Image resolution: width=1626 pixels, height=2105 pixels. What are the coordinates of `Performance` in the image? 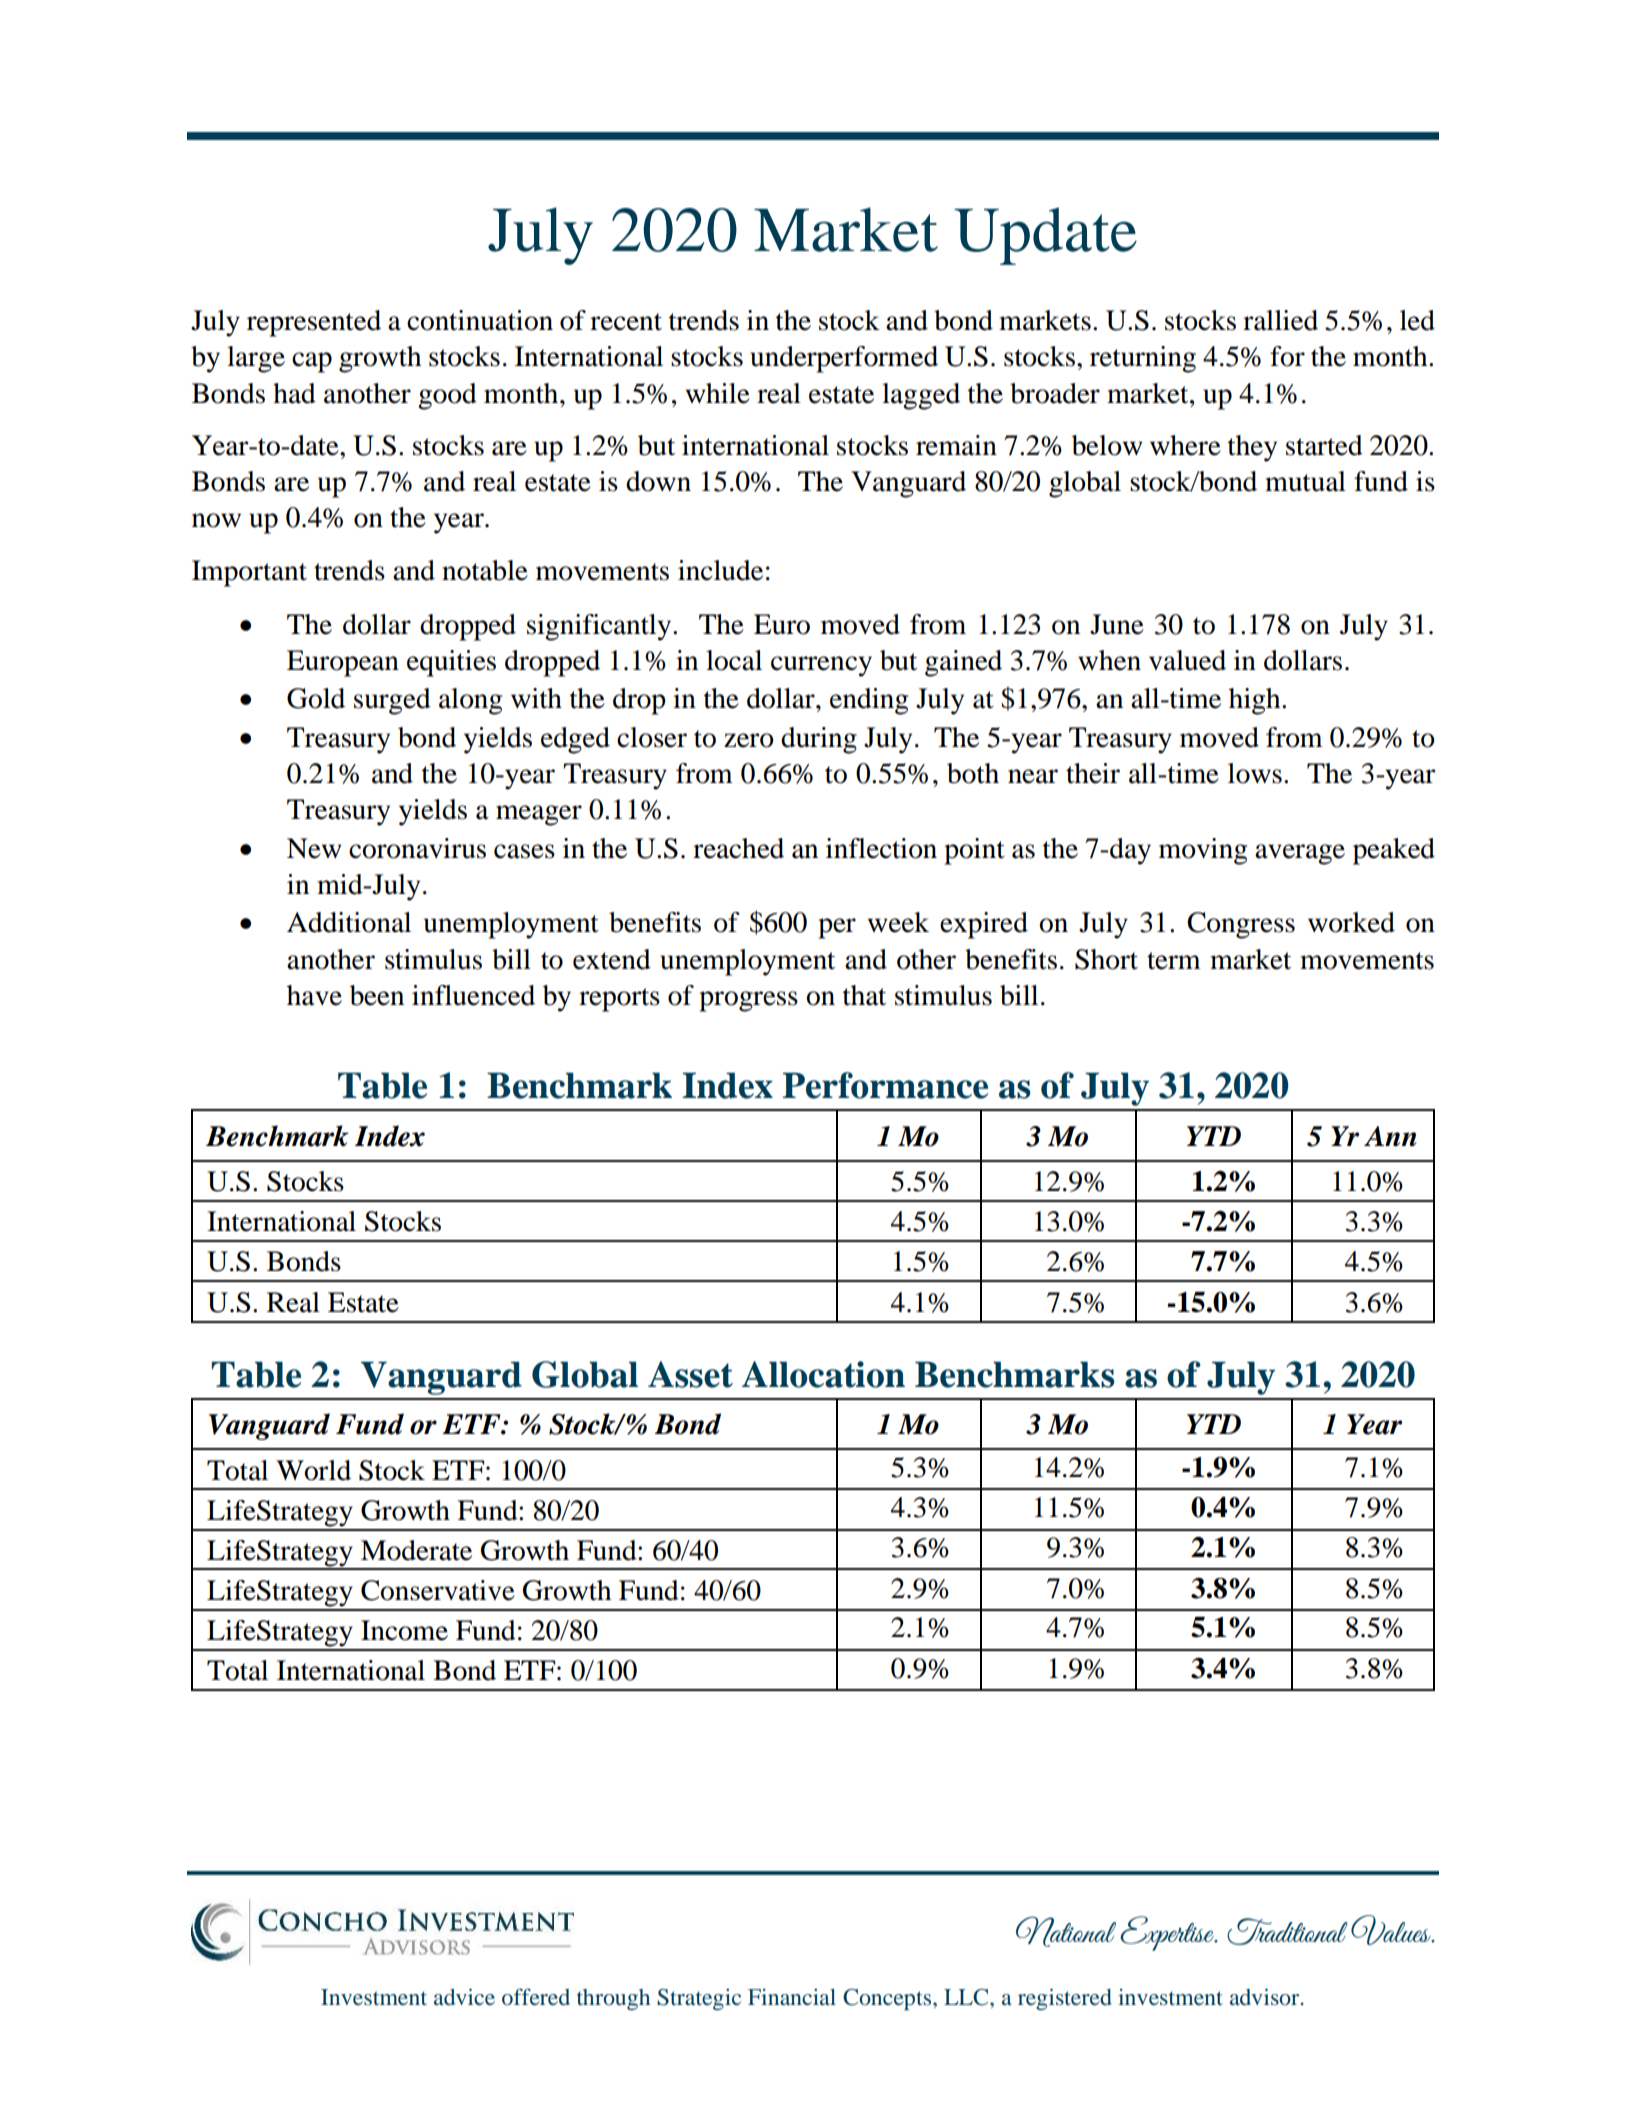 It's located at (885, 1085).
